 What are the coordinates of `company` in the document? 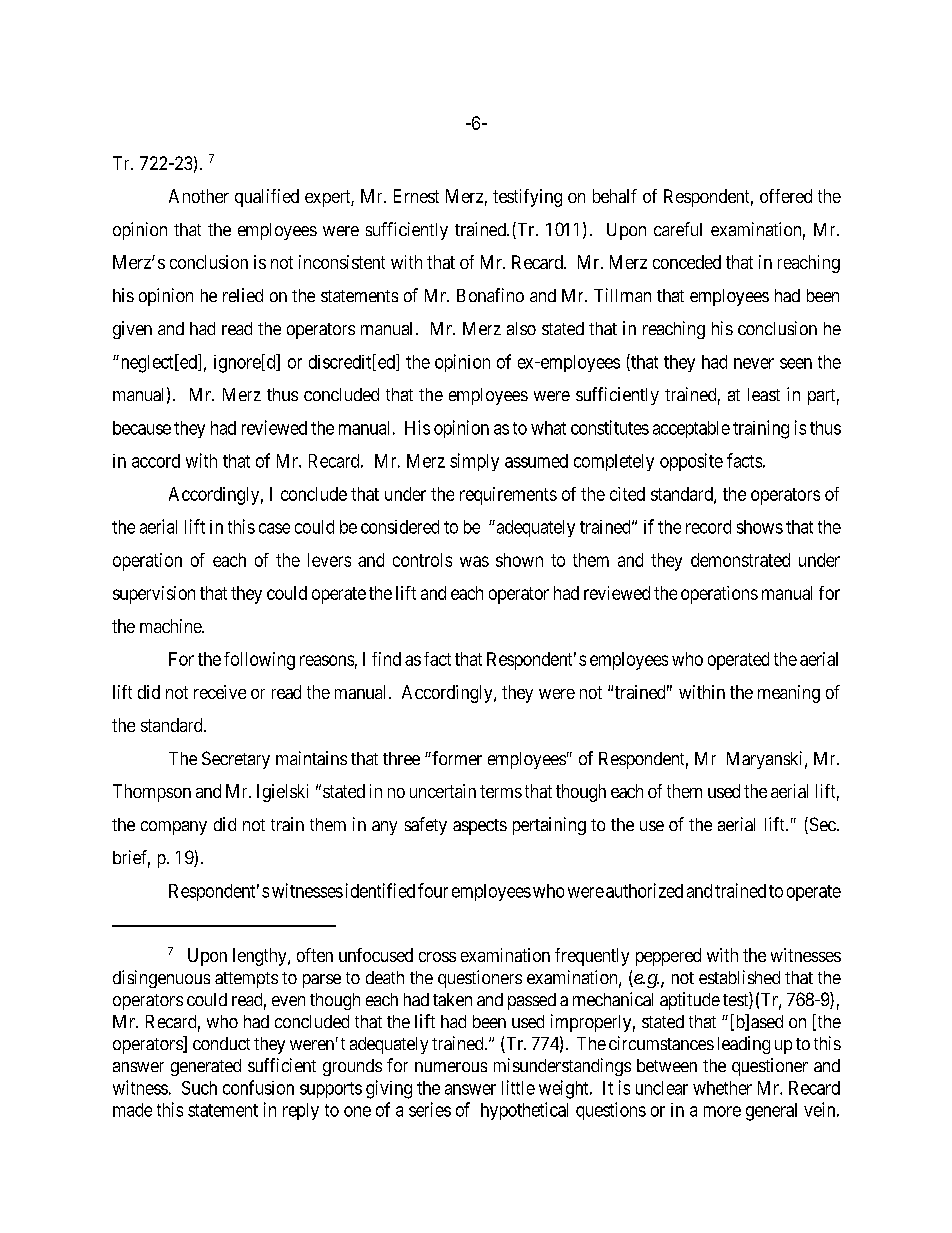 It's located at (174, 828).
